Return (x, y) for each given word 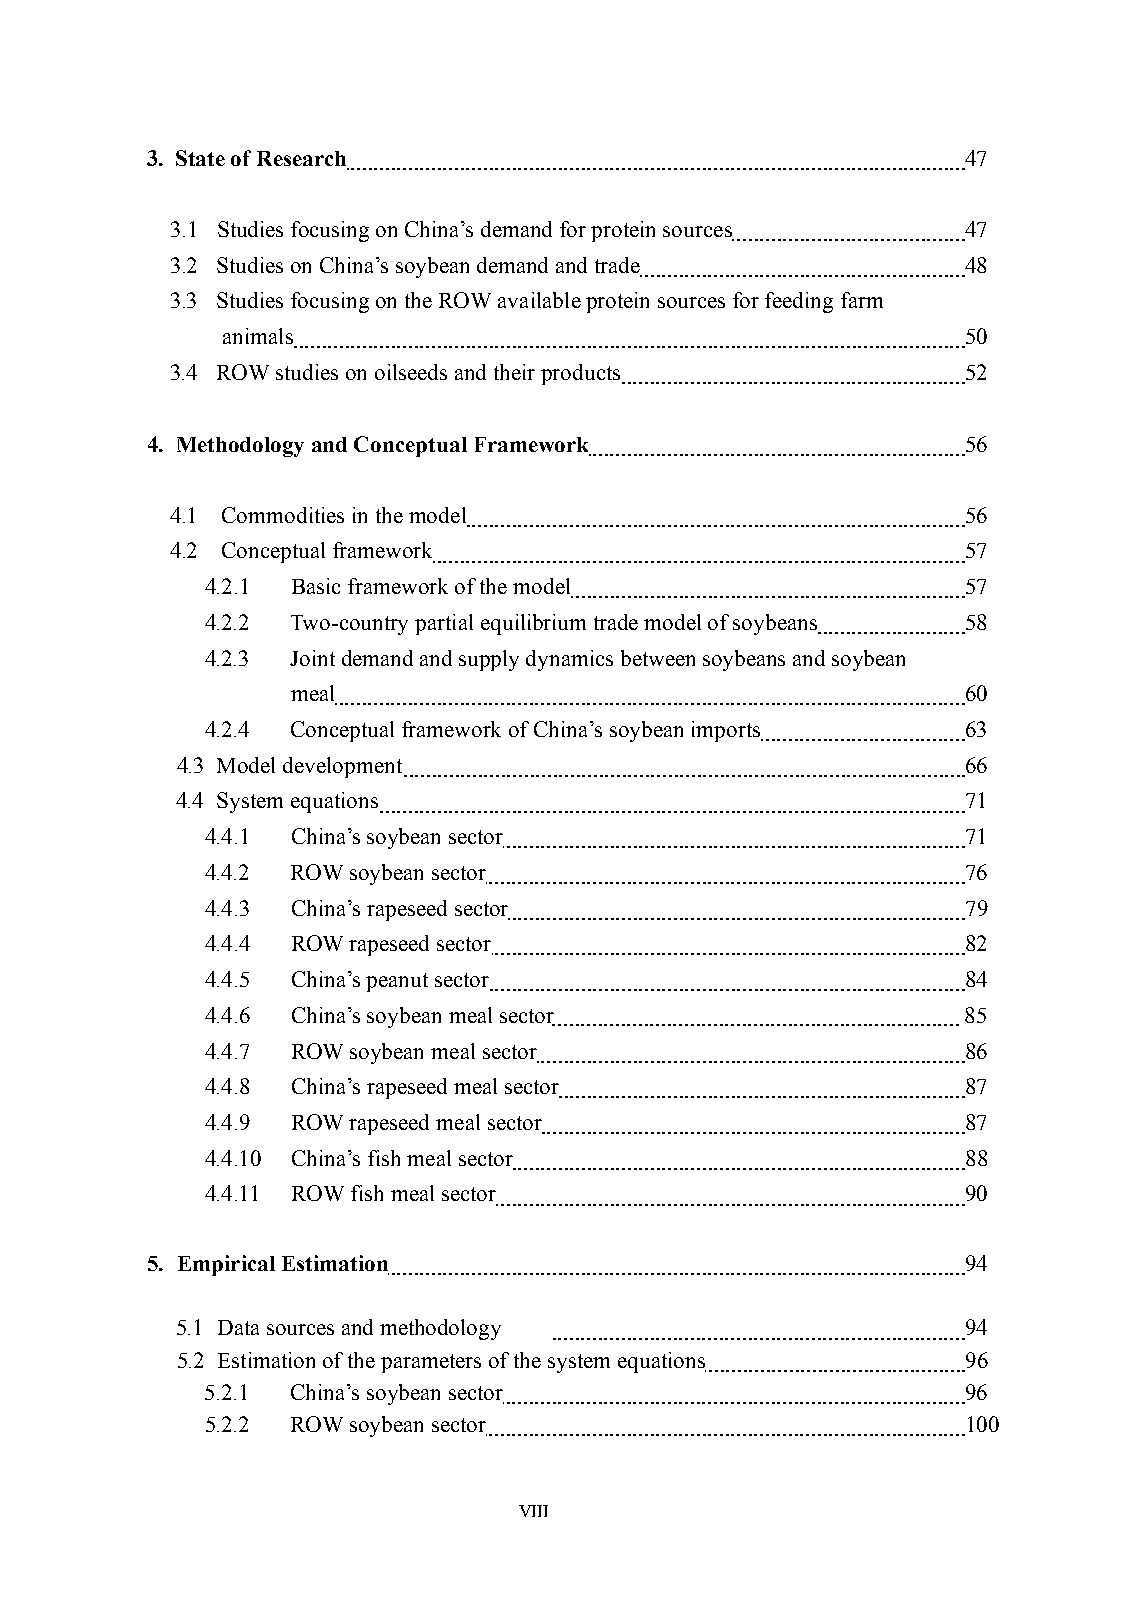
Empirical (226, 1265)
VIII (533, 1511)
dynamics (569, 660)
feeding (799, 302)
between (658, 658)
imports (727, 731)
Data (238, 1327)
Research (303, 160)
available (539, 300)
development (344, 767)
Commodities (283, 515)
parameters (431, 1363)
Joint (312, 658)
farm (862, 300)
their (514, 372)
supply (489, 660)
